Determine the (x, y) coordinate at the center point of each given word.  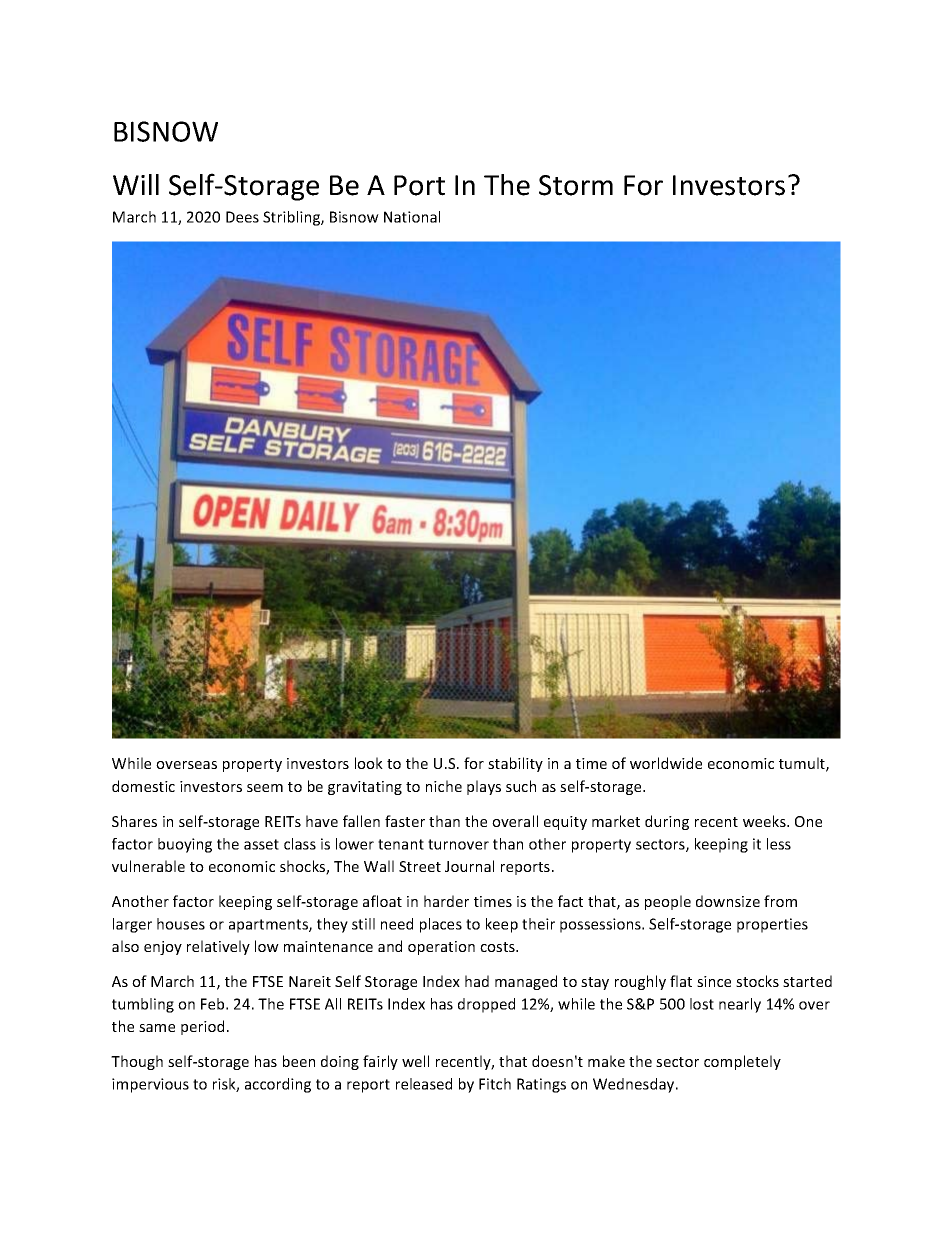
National (412, 217)
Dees (242, 217)
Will (136, 184)
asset (261, 844)
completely (742, 1062)
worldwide (666, 763)
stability (515, 764)
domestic (143, 786)
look (369, 763)
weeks (765, 821)
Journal (469, 866)
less (779, 844)
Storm (576, 185)
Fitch (495, 1084)
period (202, 1027)
